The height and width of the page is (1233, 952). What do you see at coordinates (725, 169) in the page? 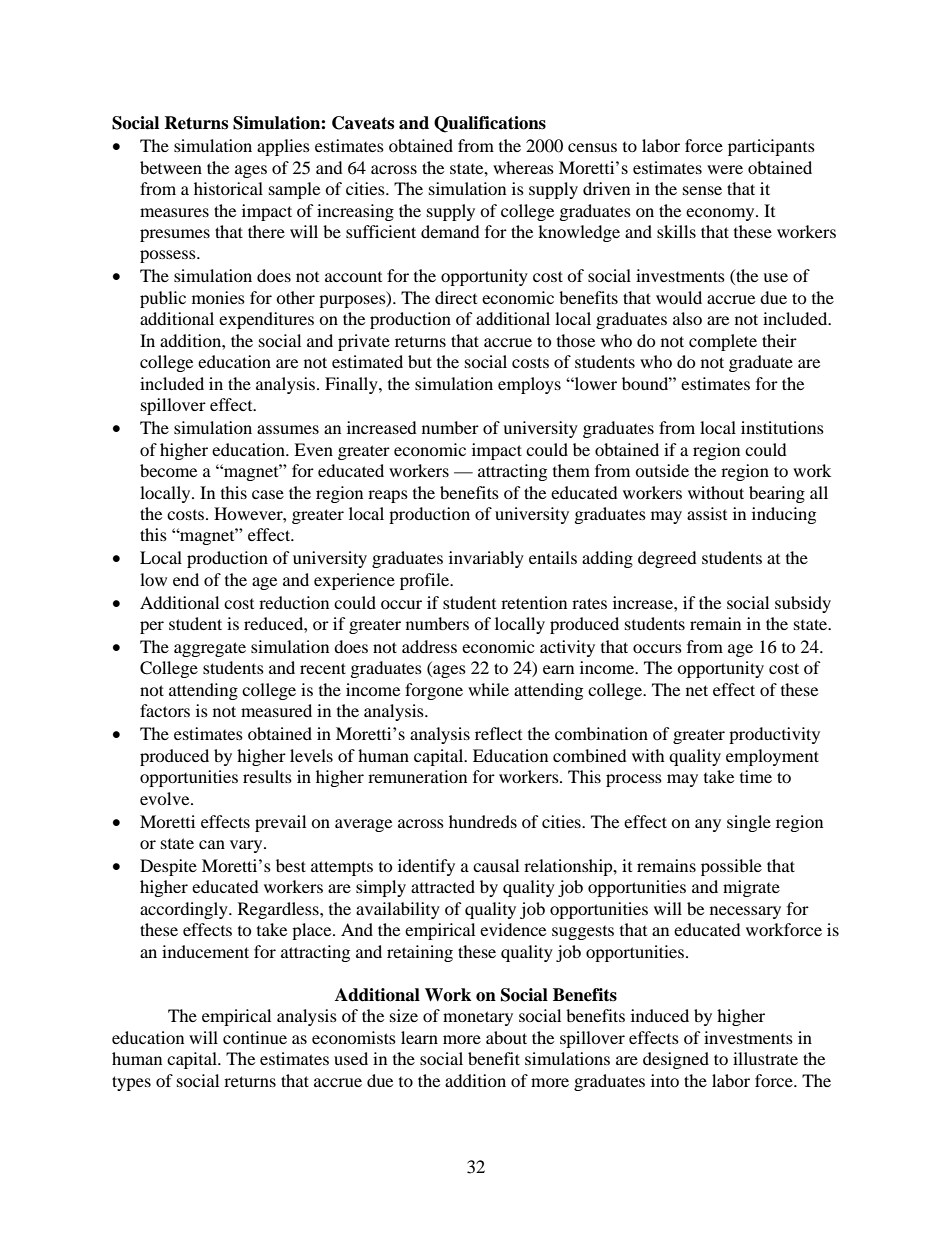
I see `were` at bounding box center [725, 169].
